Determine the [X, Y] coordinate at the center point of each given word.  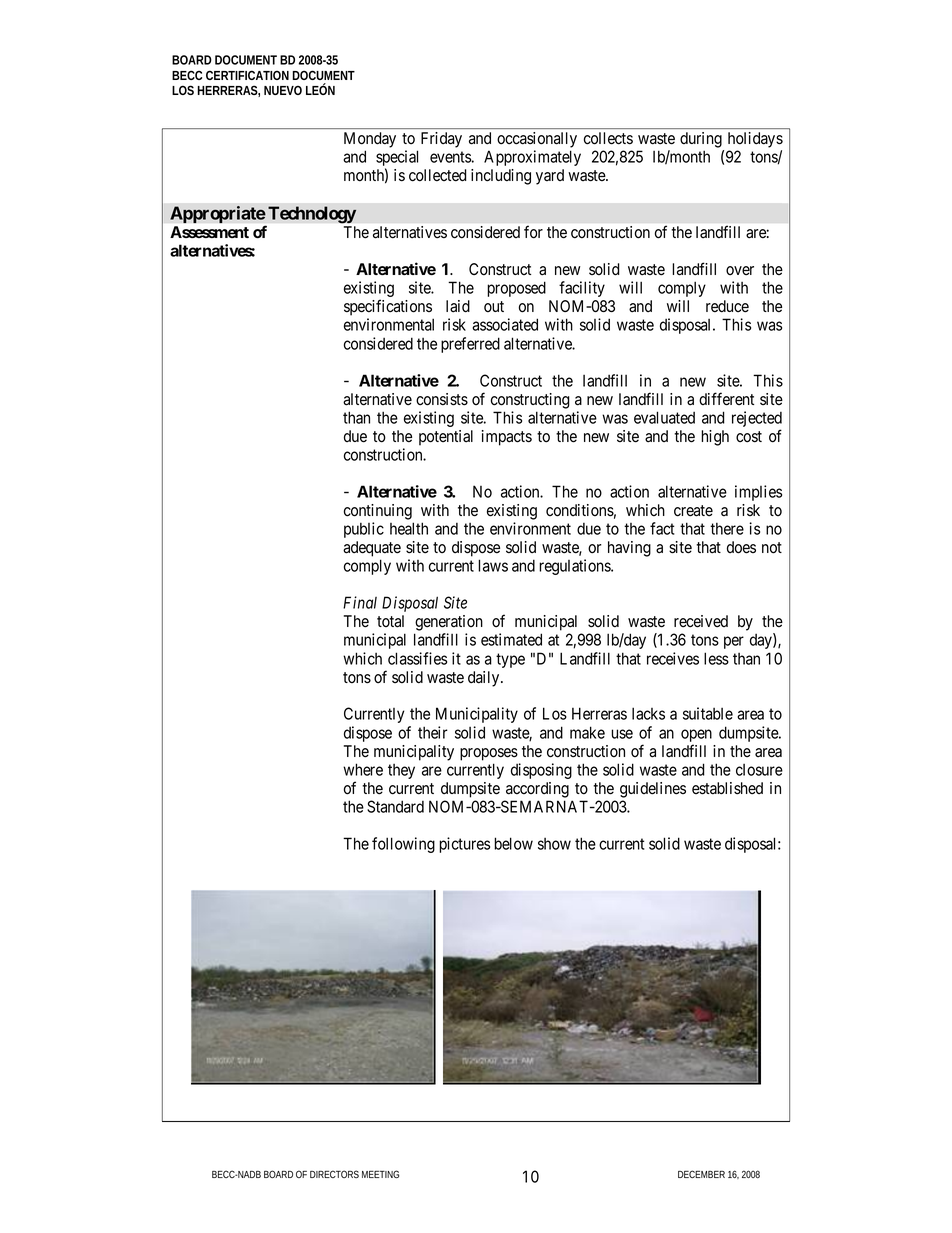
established [727, 788]
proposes [489, 754]
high [715, 438]
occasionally [537, 140]
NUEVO [283, 90]
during [701, 140]
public [364, 530]
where [363, 769]
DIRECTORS [334, 1174]
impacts [507, 438]
